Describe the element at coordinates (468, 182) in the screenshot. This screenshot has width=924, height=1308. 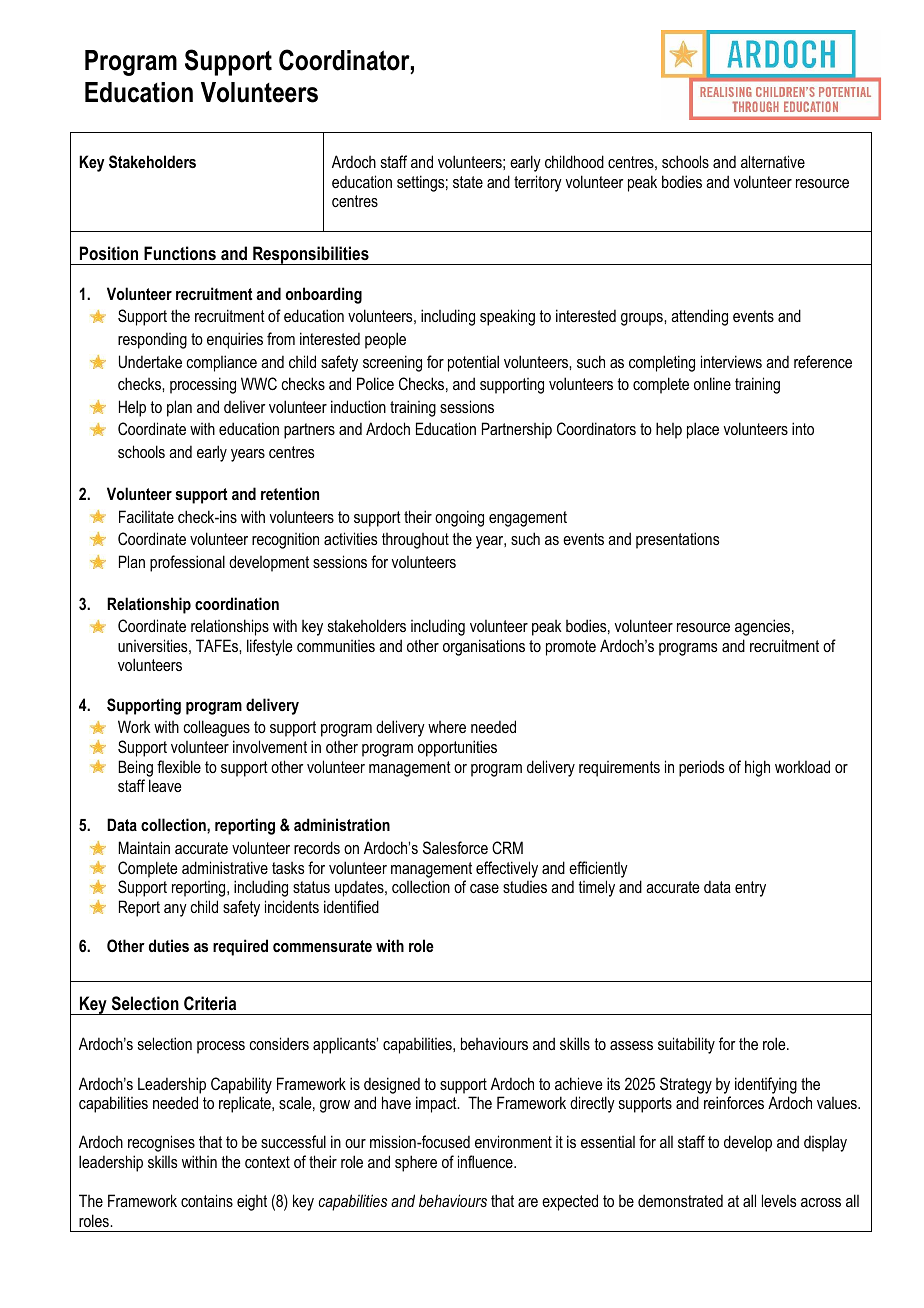
I see `state` at that location.
